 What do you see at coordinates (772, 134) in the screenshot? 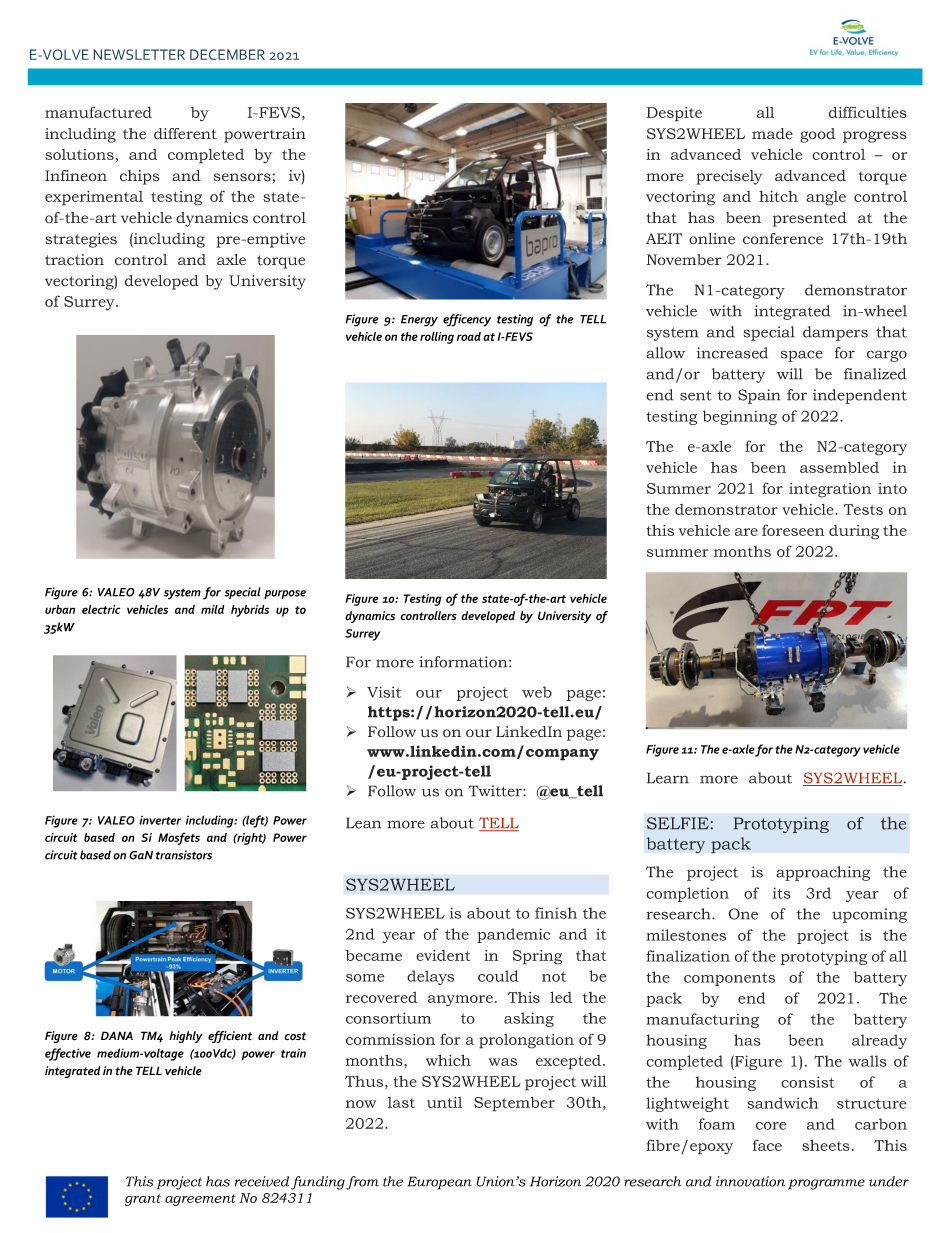
I see `made` at bounding box center [772, 134].
